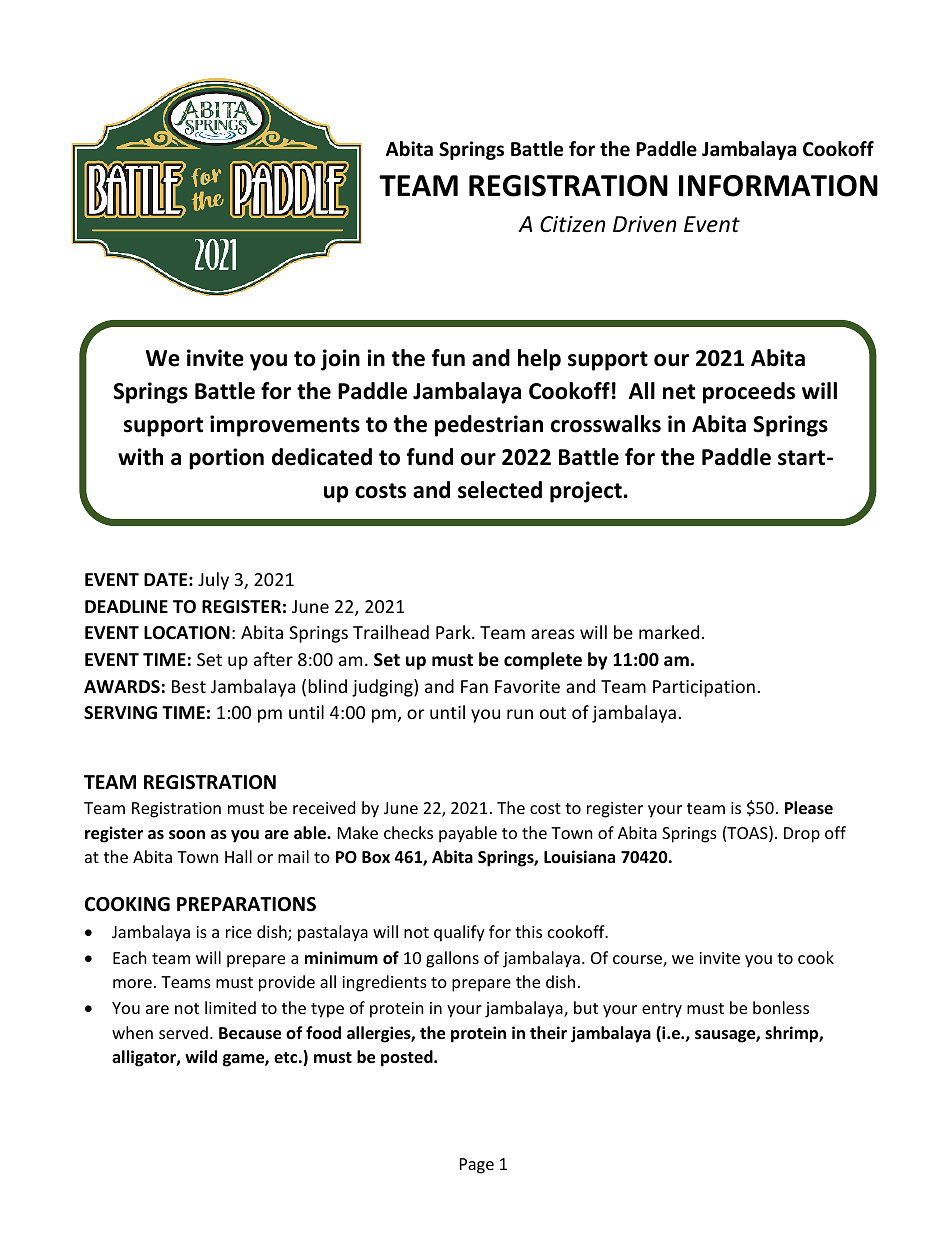  Describe the element at coordinates (226, 459) in the page. I see `portion` at that location.
